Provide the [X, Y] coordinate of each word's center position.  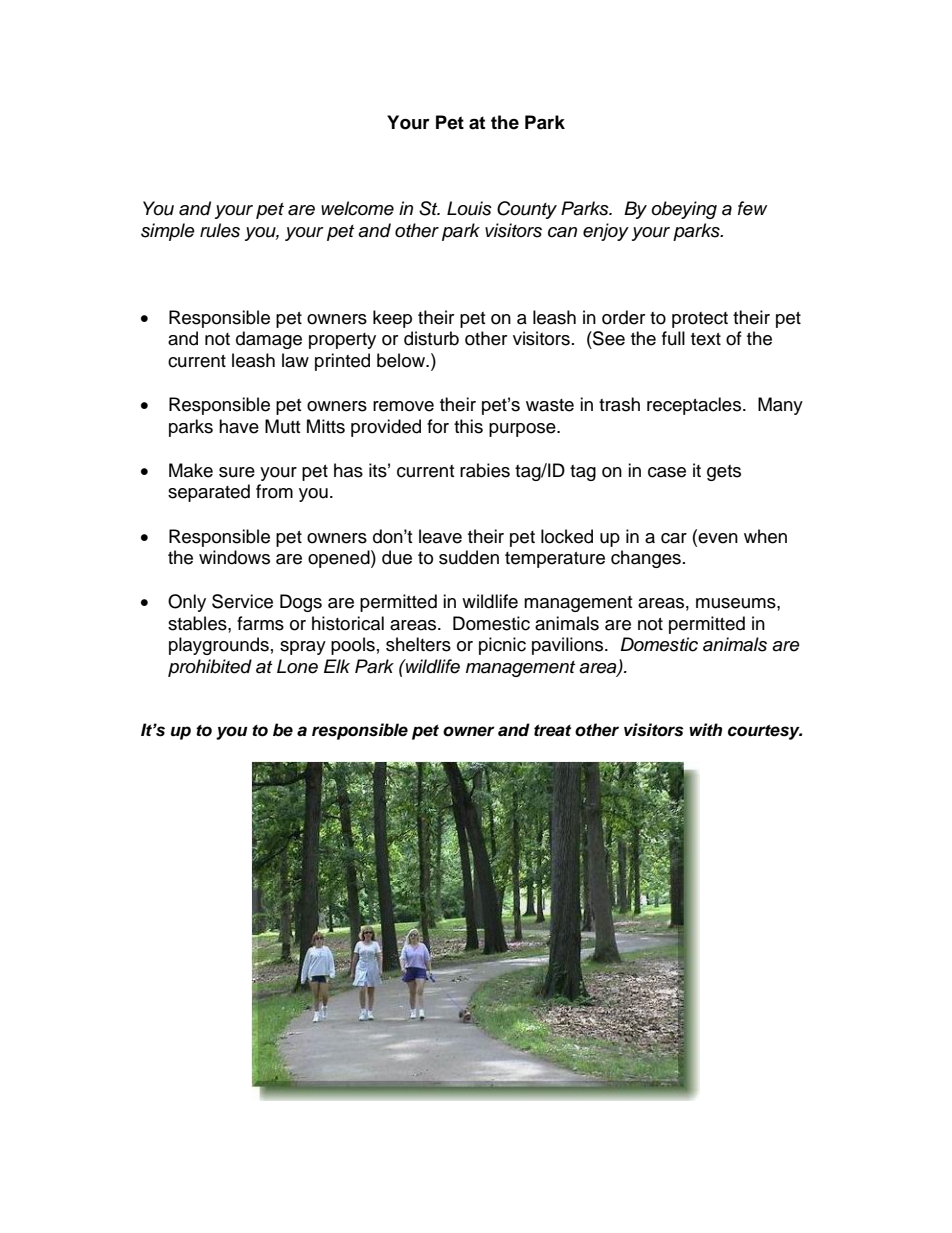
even [717, 537]
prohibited [210, 668]
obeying [684, 210]
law [295, 360]
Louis [469, 208]
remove [403, 406]
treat [552, 730]
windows [234, 557]
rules [220, 230]
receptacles [695, 406]
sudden [469, 557]
